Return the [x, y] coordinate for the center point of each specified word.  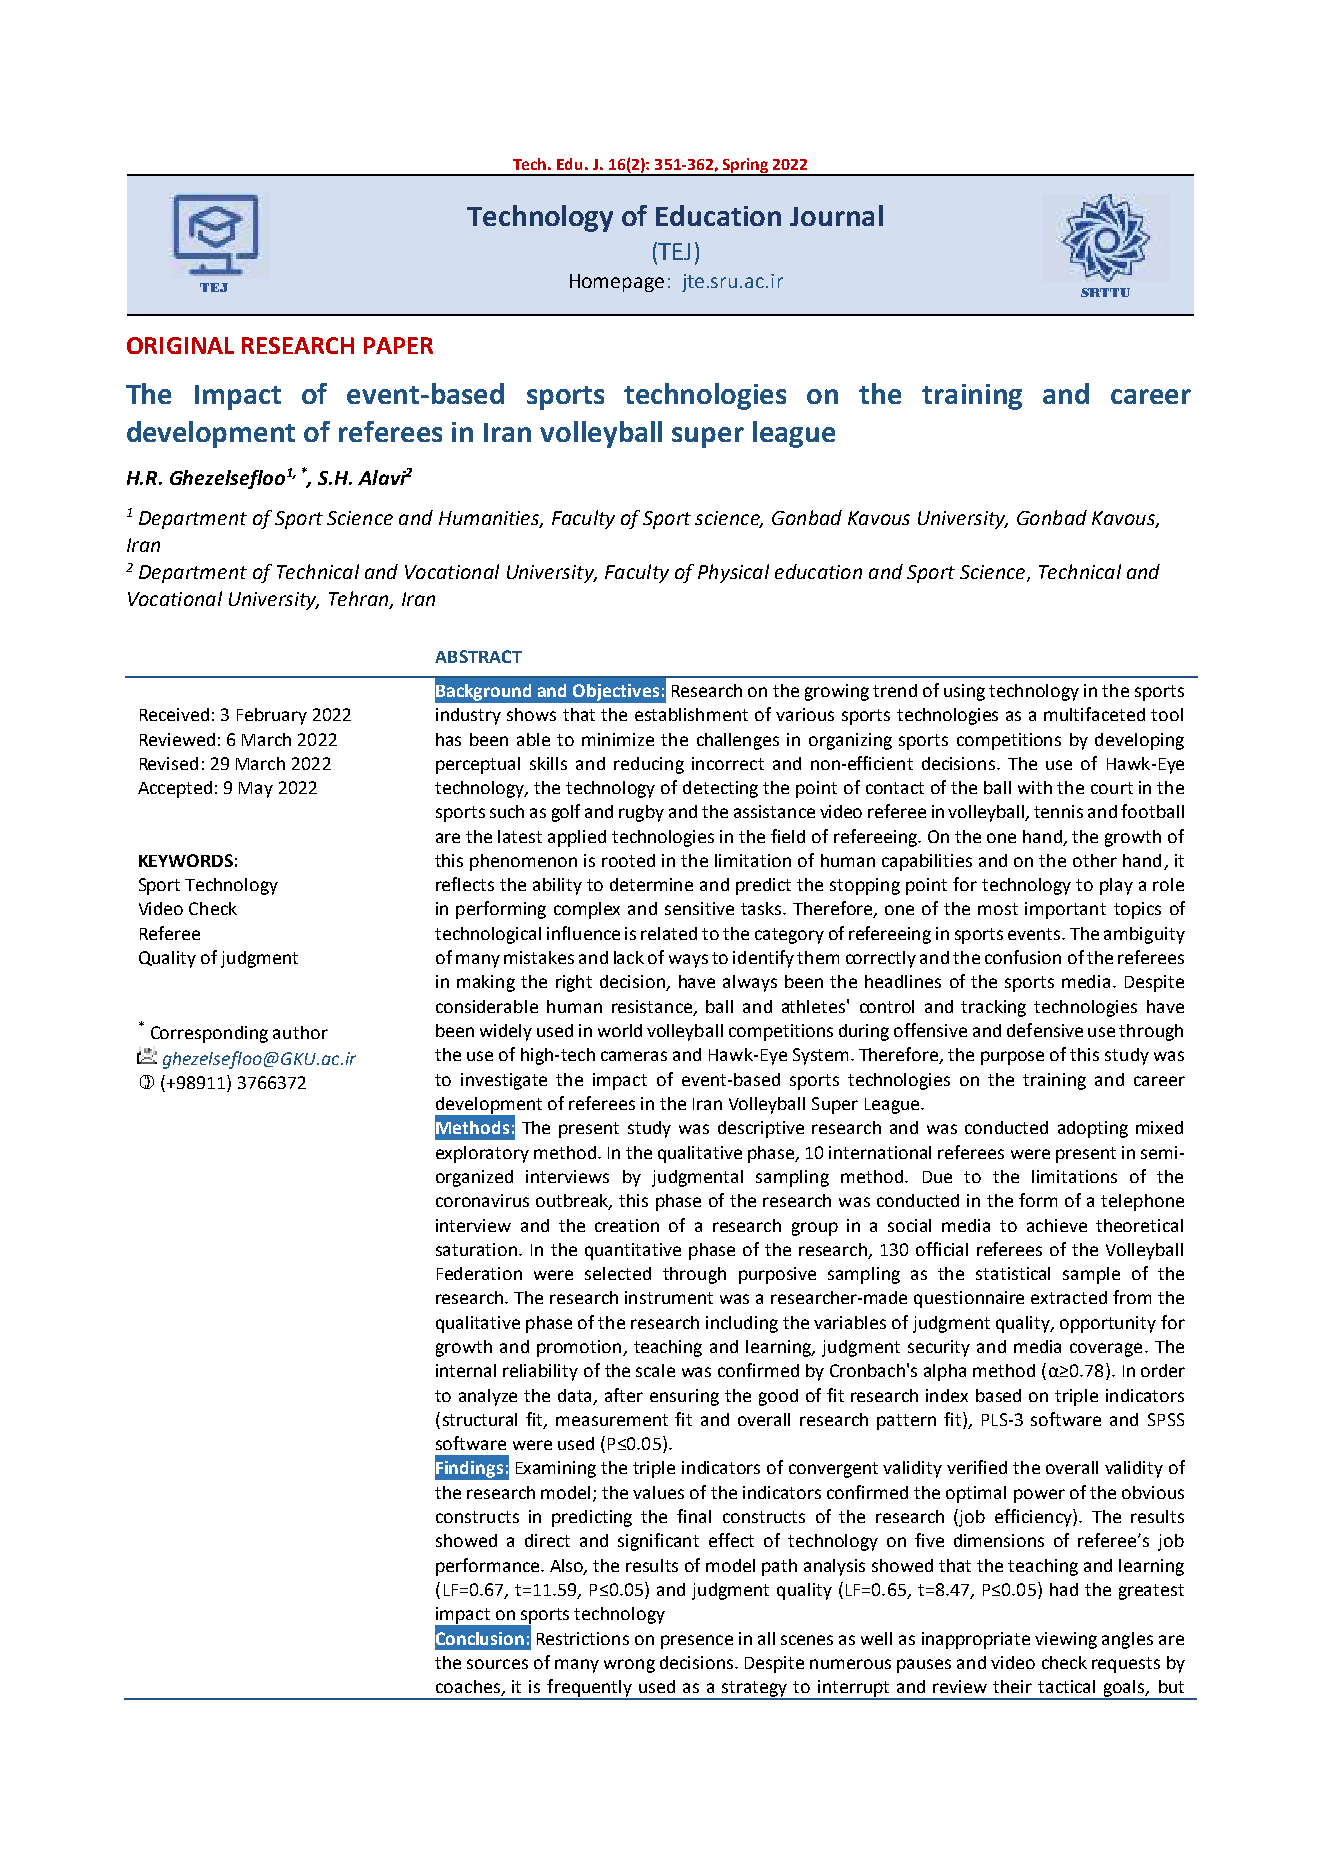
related [669, 933]
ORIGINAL [180, 345]
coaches [469, 1688]
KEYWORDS [186, 860]
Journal [836, 215]
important [1065, 910]
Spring [745, 167]
